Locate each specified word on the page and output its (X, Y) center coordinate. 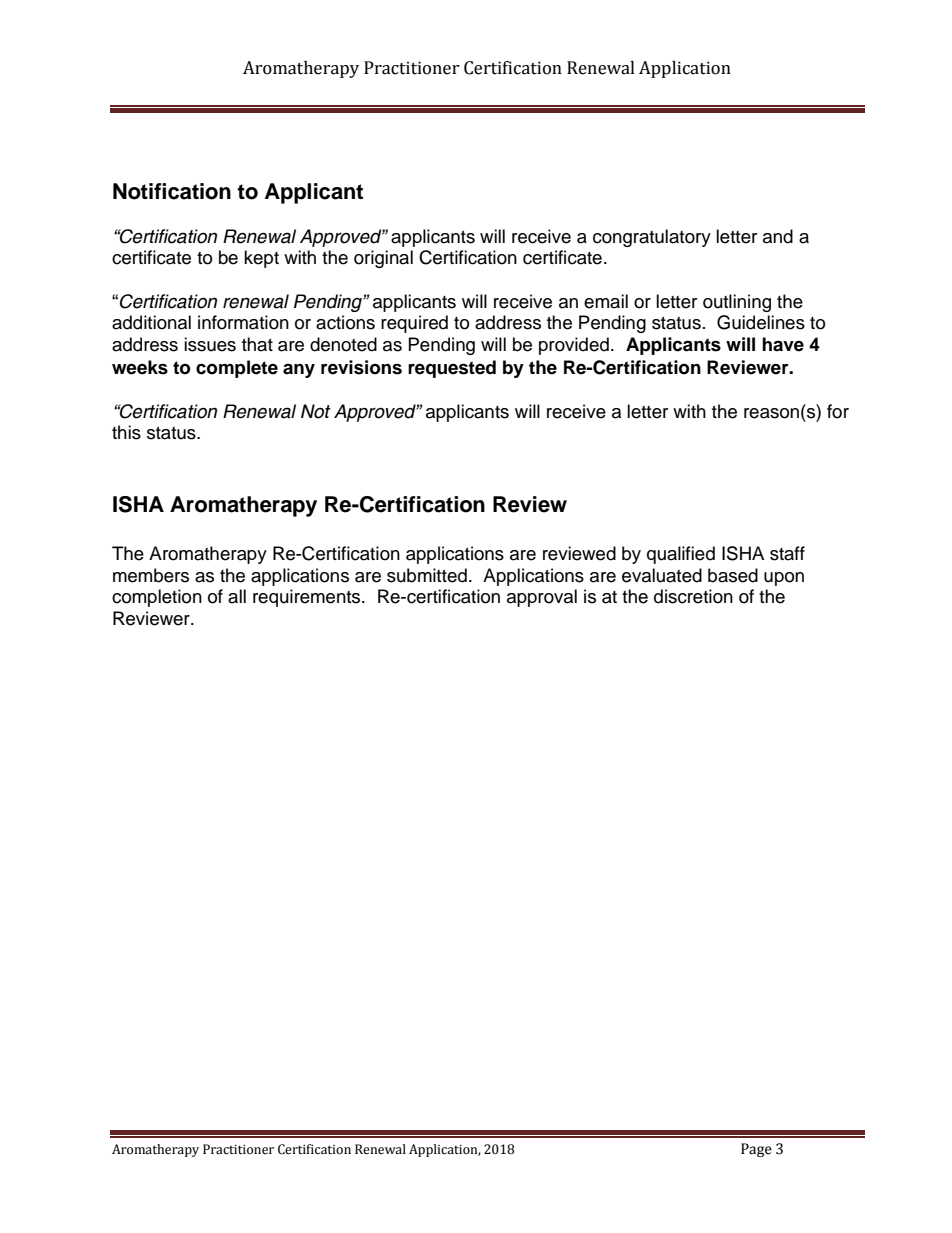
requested (452, 369)
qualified (681, 555)
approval (542, 598)
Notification (172, 191)
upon (784, 579)
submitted (427, 575)
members (151, 575)
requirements (308, 598)
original (383, 259)
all (237, 596)
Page (756, 1150)
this (126, 432)
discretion (693, 596)
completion (157, 598)
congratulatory (652, 238)
